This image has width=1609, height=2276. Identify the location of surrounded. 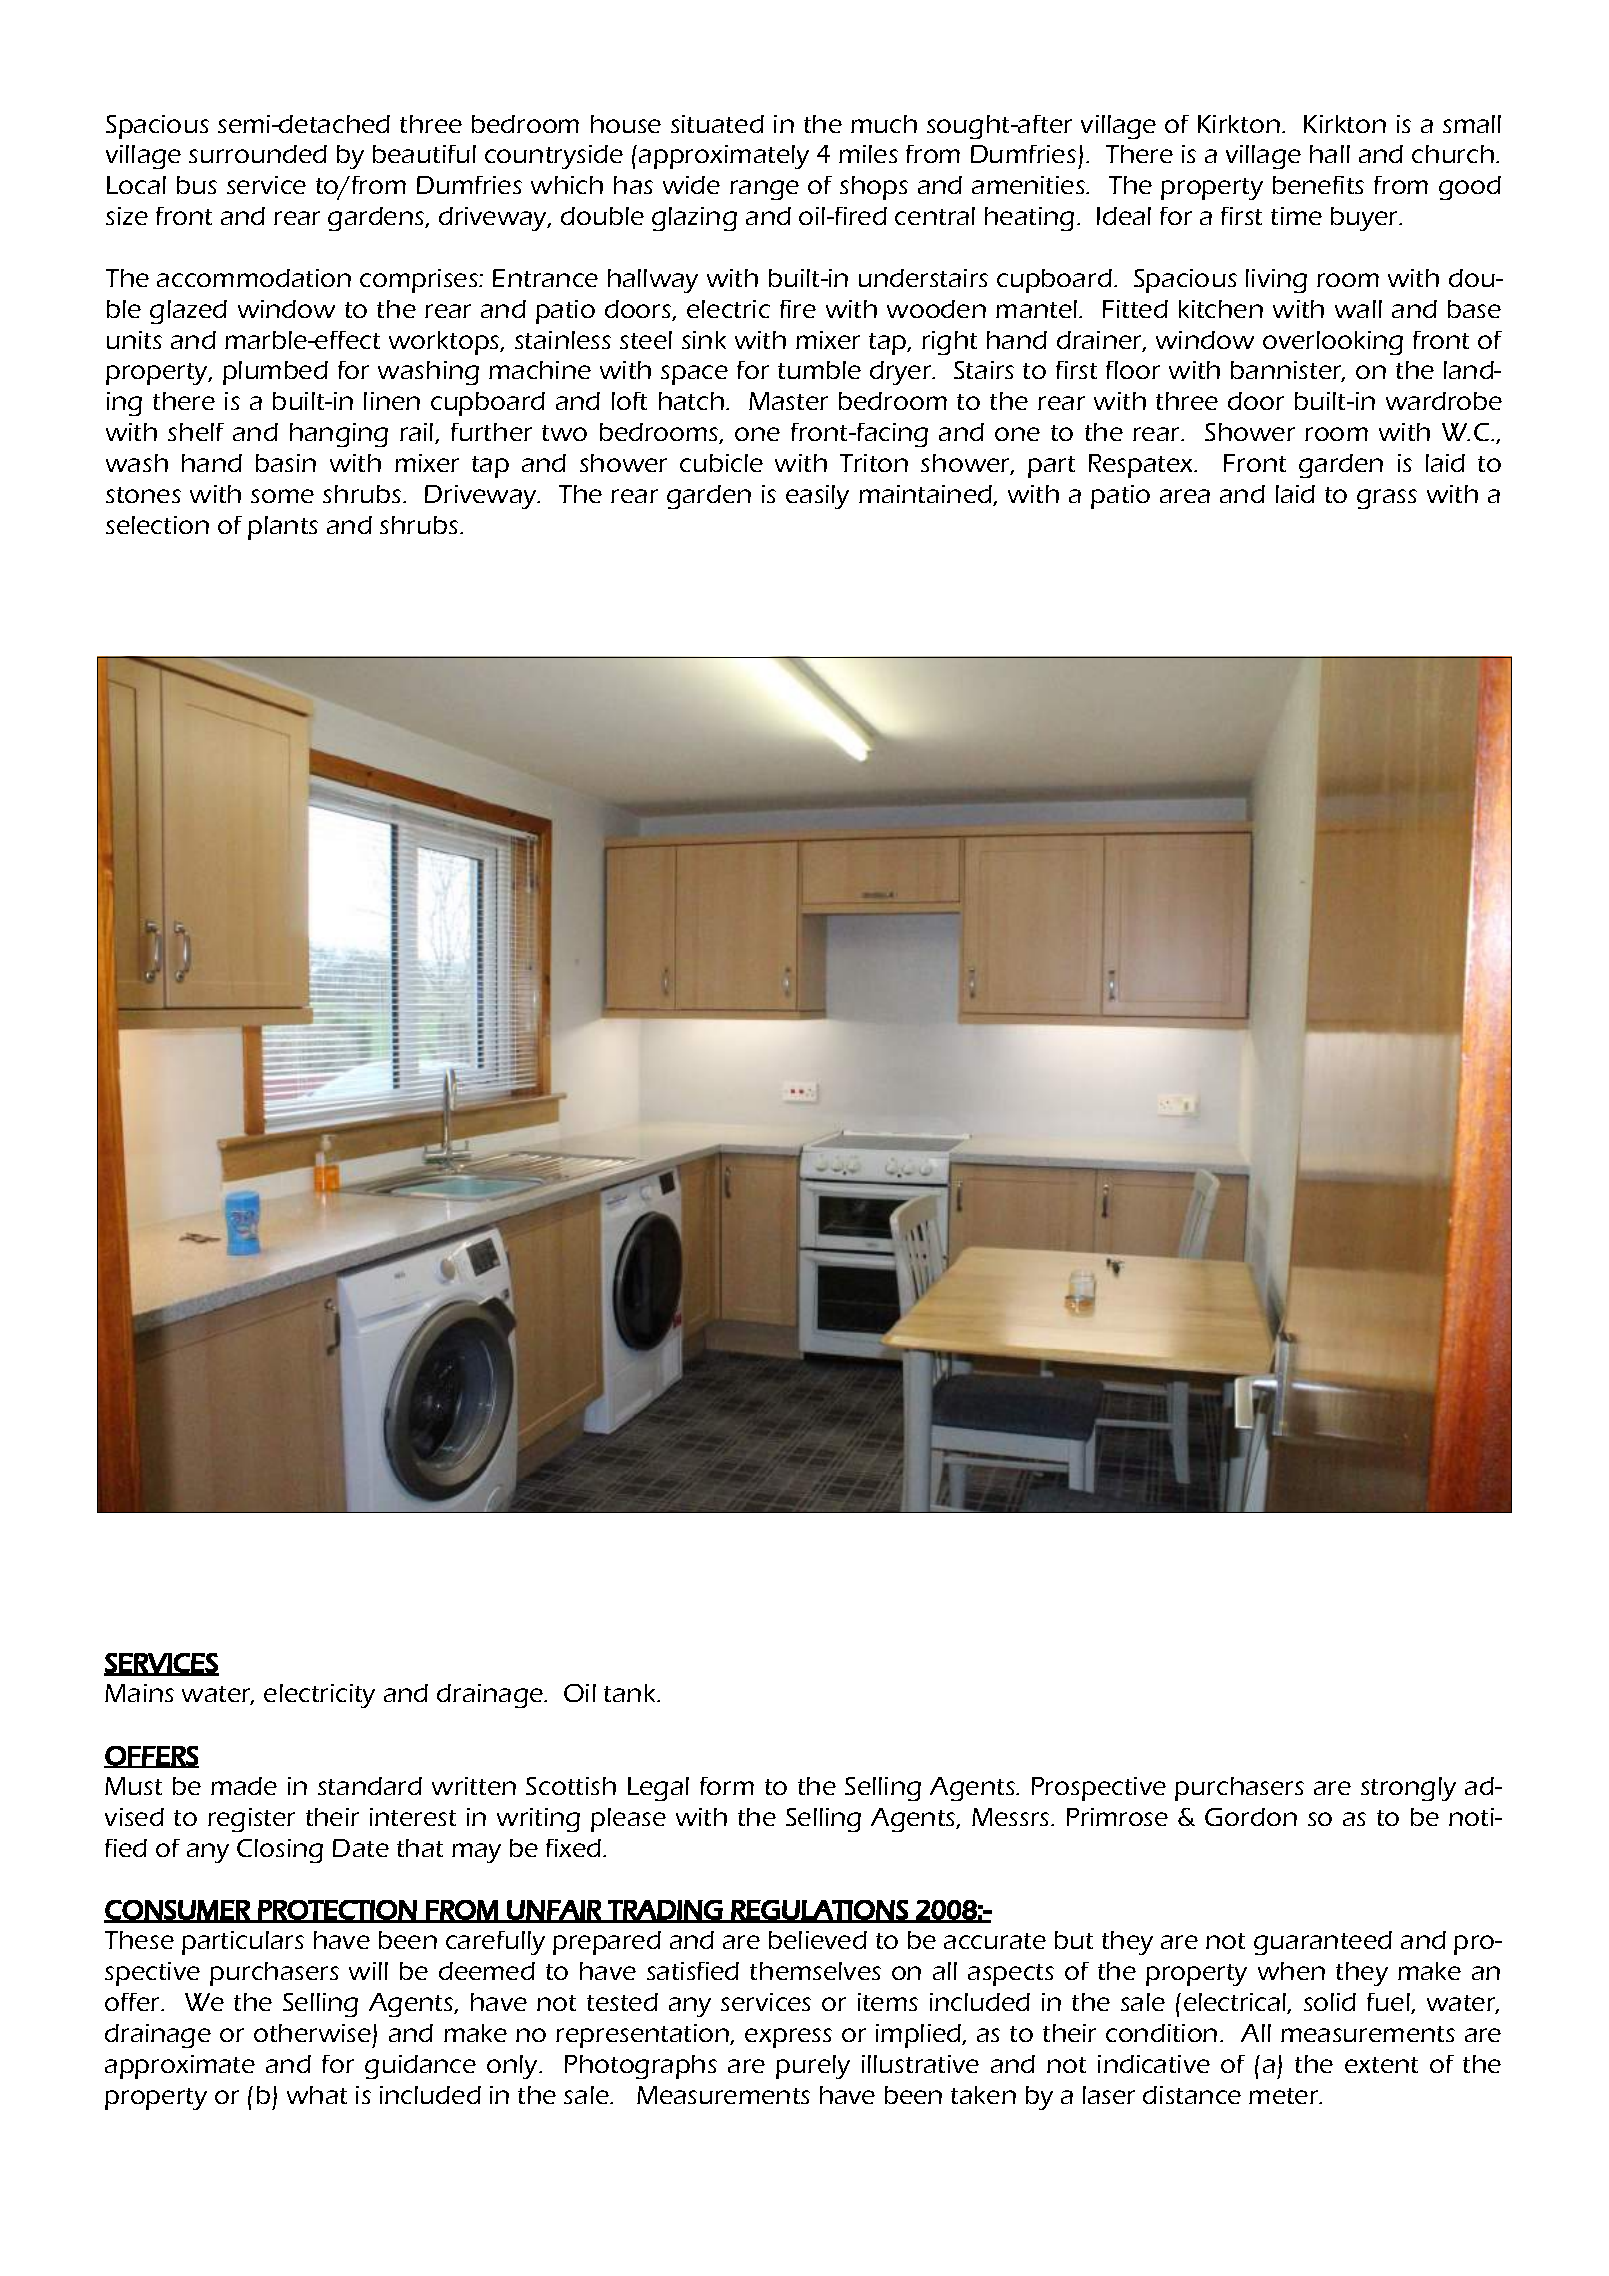
(258, 154).
